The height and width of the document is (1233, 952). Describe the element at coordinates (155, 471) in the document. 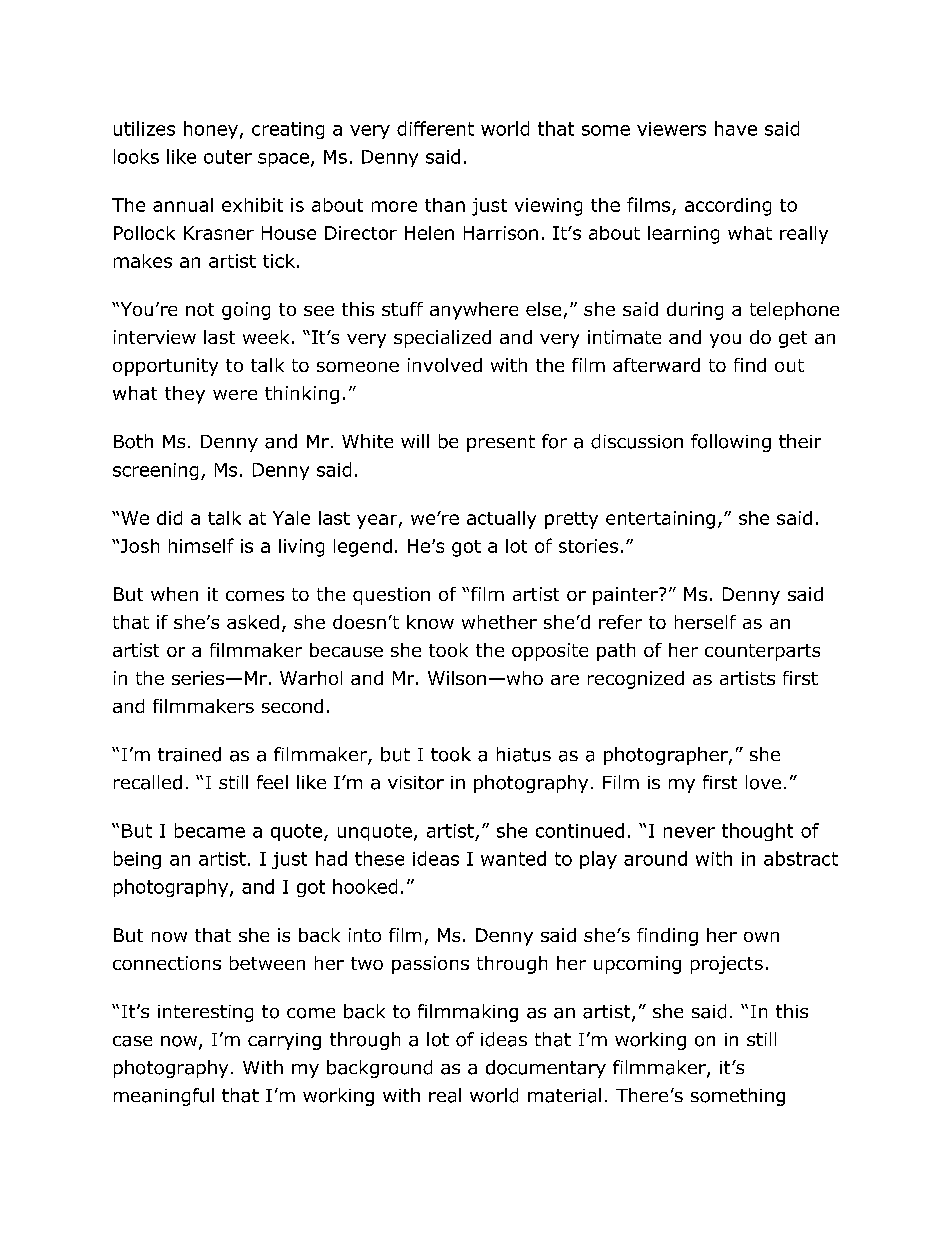

I see `screening` at that location.
